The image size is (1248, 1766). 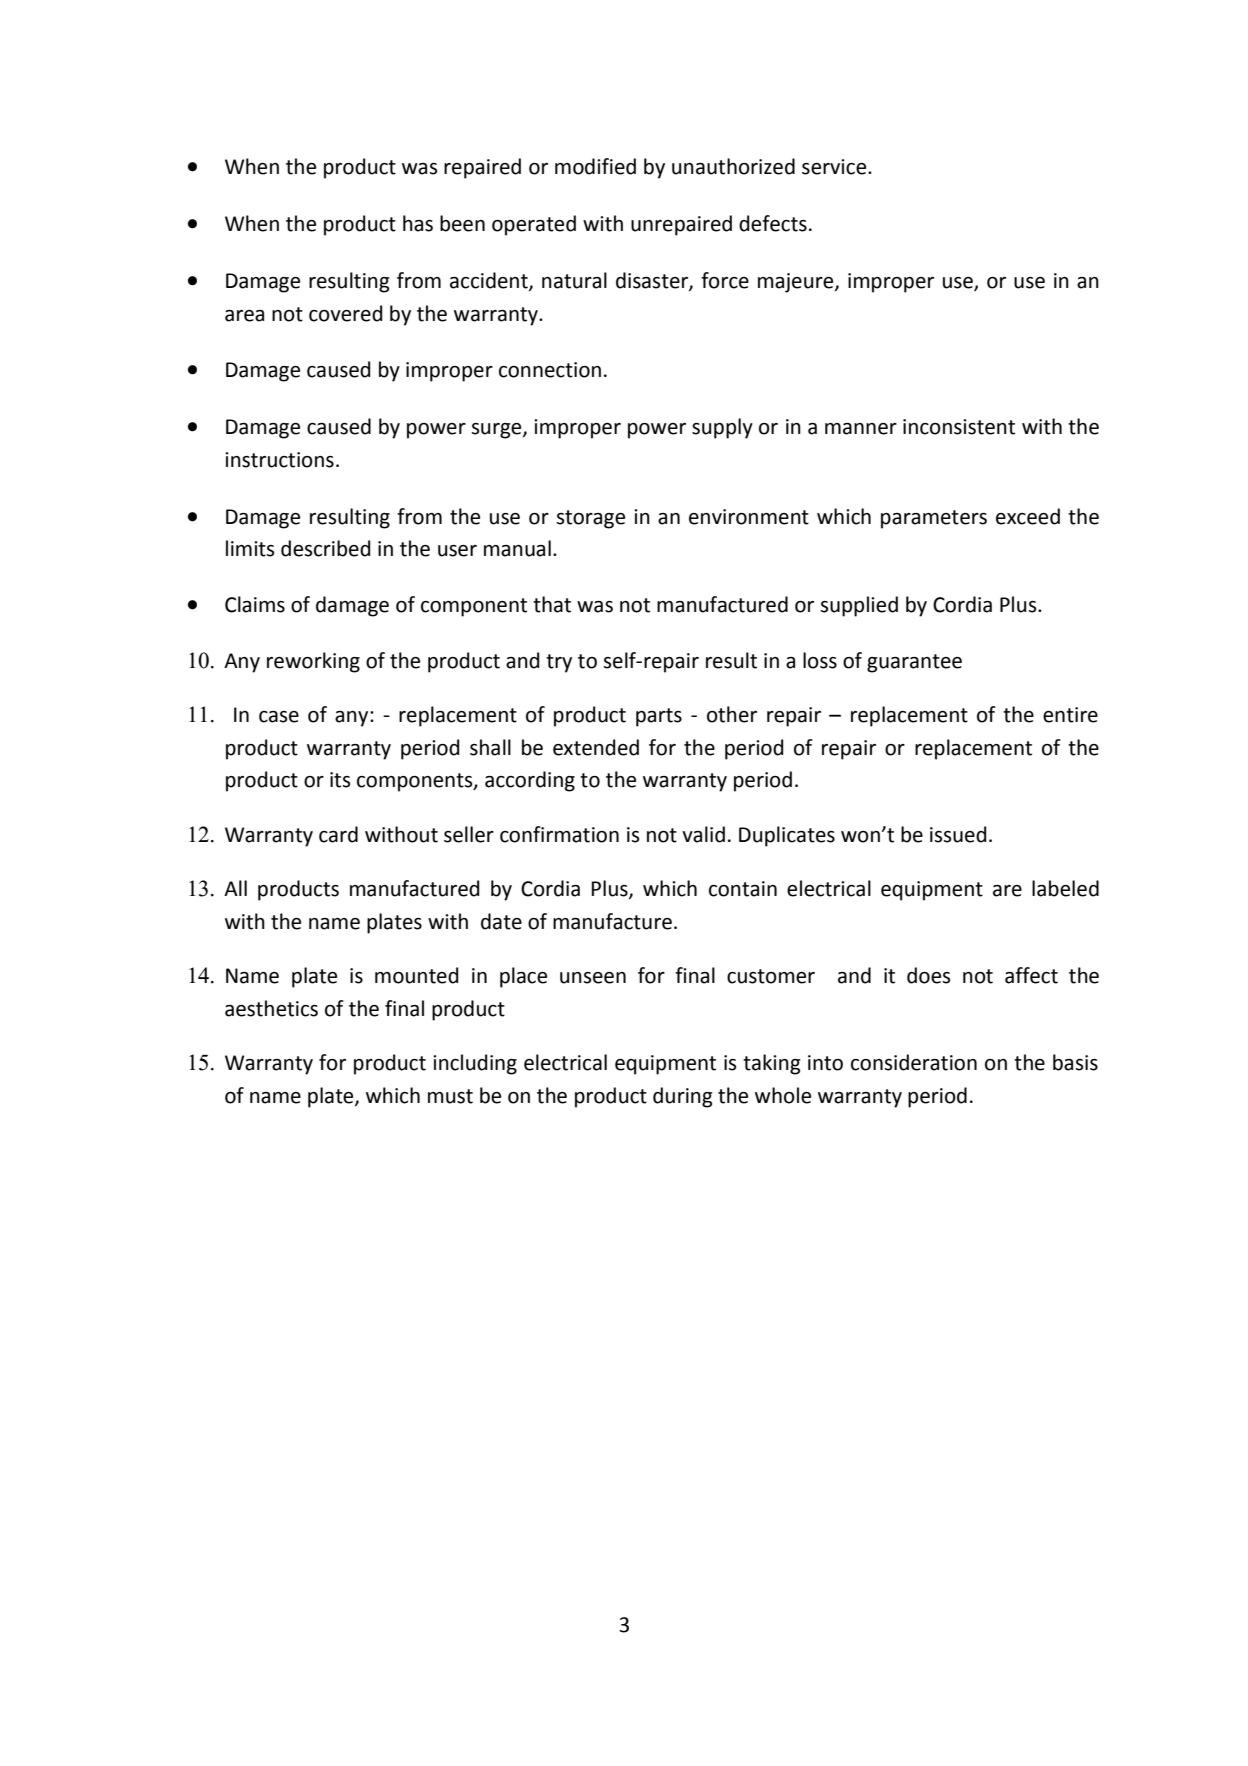 What do you see at coordinates (958, 834) in the document?
I see `issued` at bounding box center [958, 834].
